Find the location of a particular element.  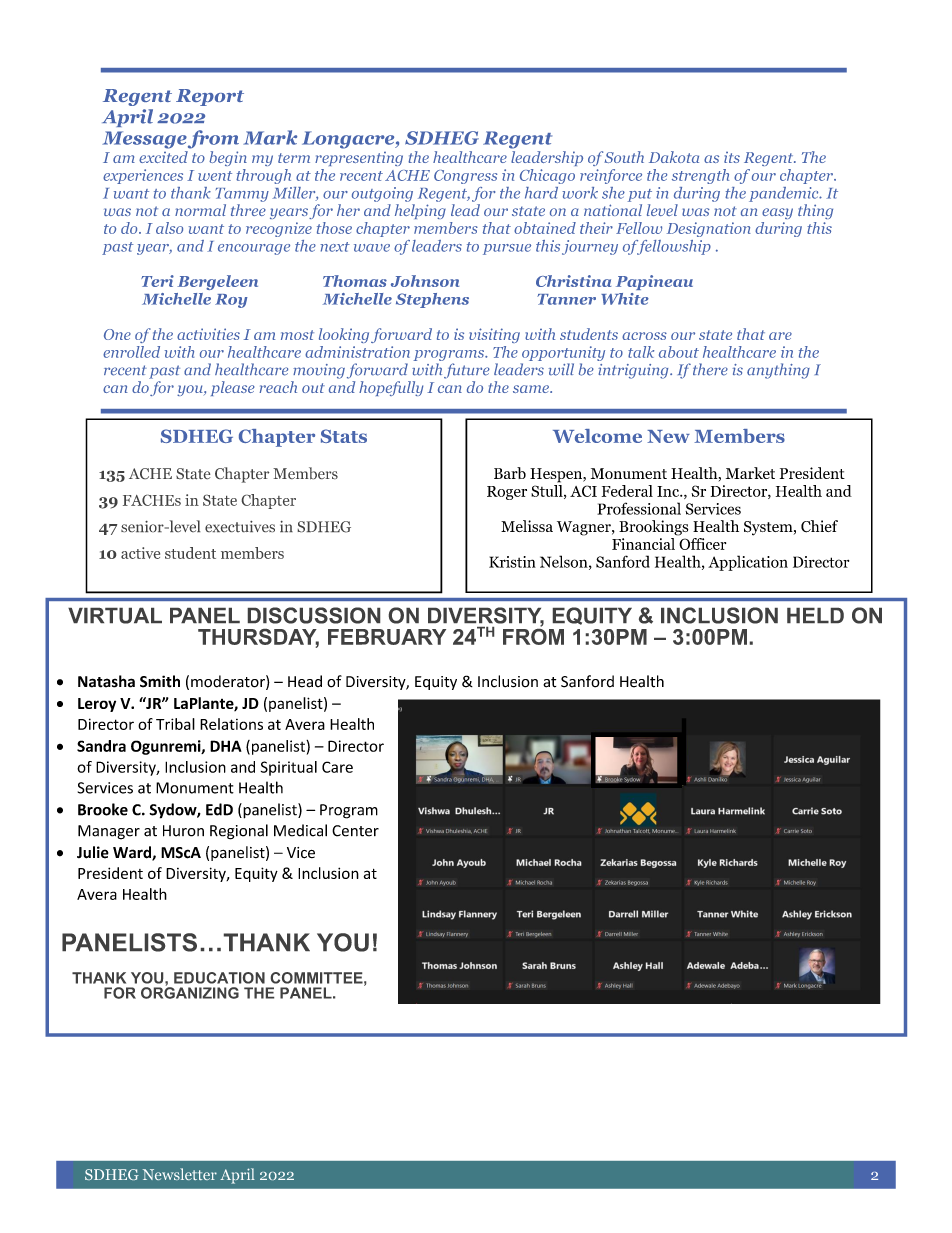

EDUCATION is located at coordinates (219, 978).
